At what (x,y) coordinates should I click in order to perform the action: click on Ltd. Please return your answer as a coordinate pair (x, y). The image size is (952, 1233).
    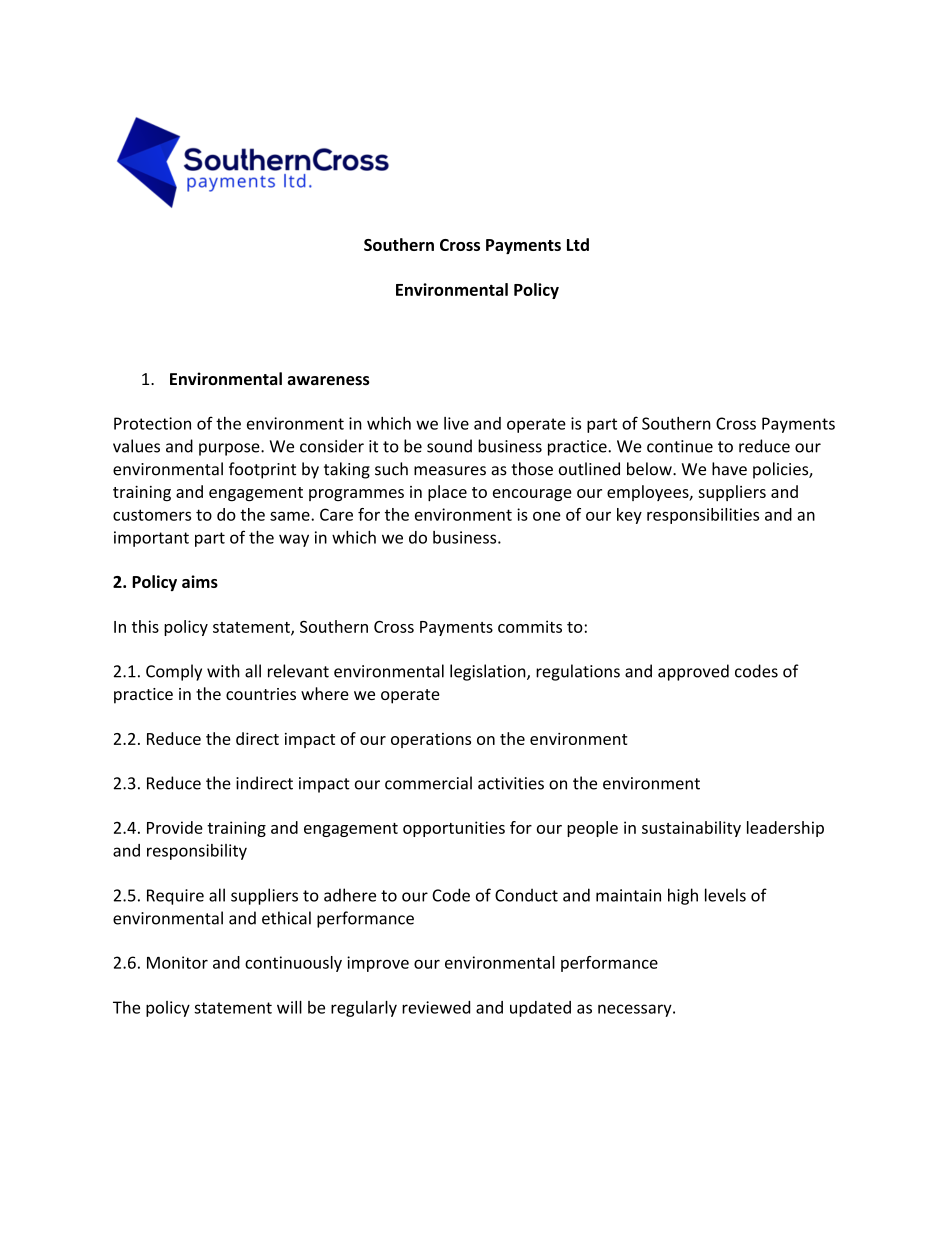
    Looking at the image, I should click on (578, 244).
